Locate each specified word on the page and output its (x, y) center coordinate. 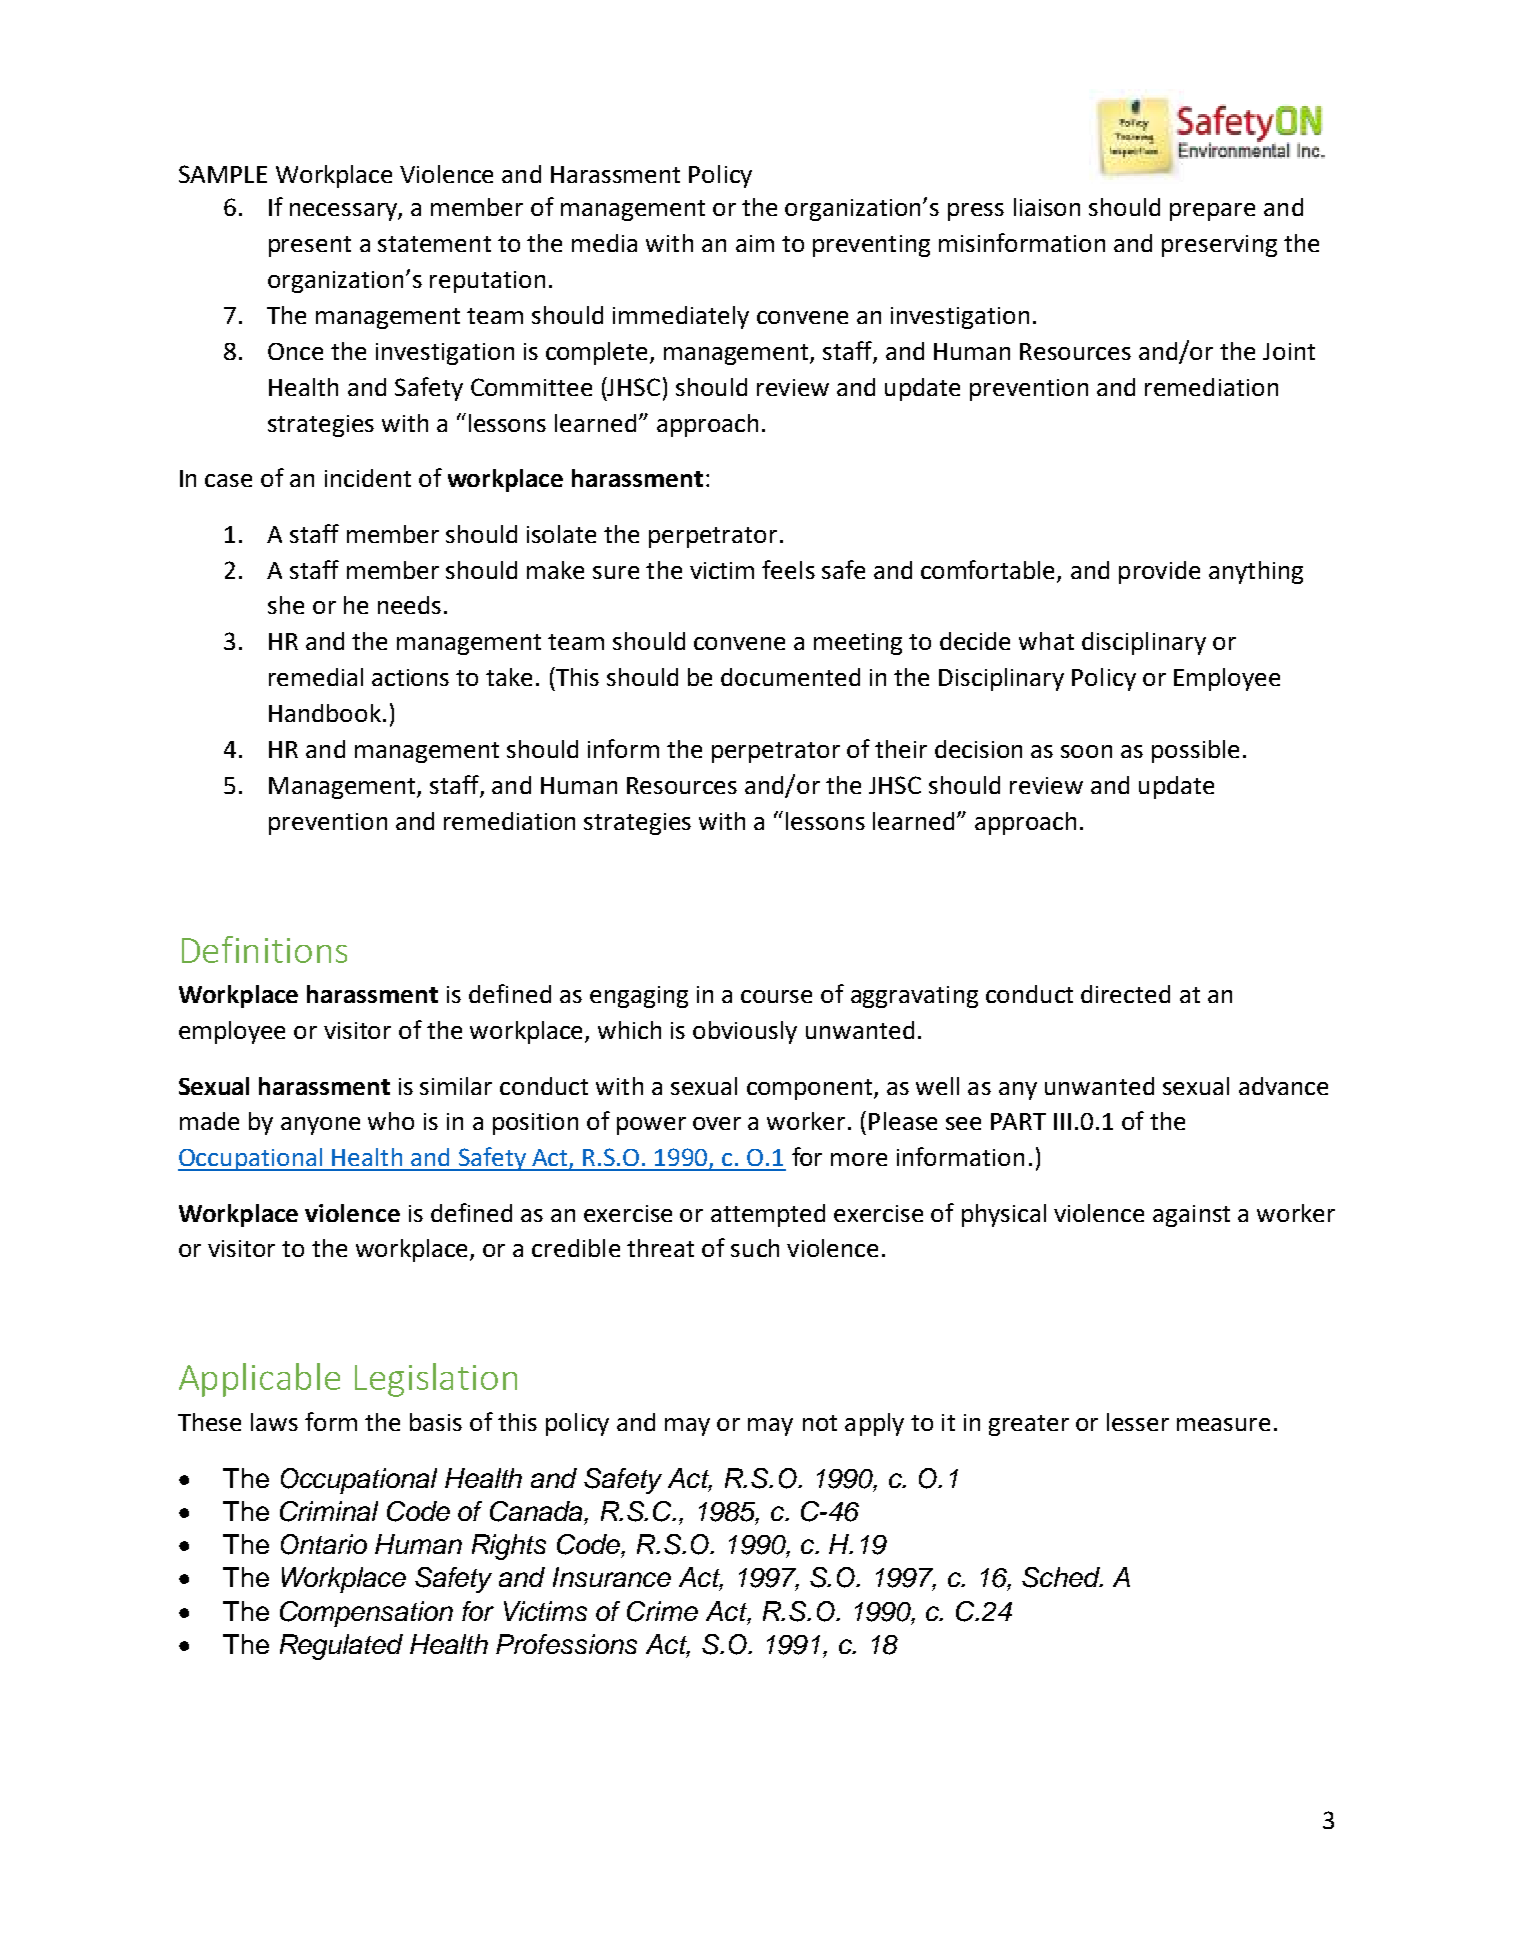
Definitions (264, 949)
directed (1125, 994)
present (310, 246)
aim (755, 243)
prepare (1212, 212)
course (776, 996)
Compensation (366, 1614)
